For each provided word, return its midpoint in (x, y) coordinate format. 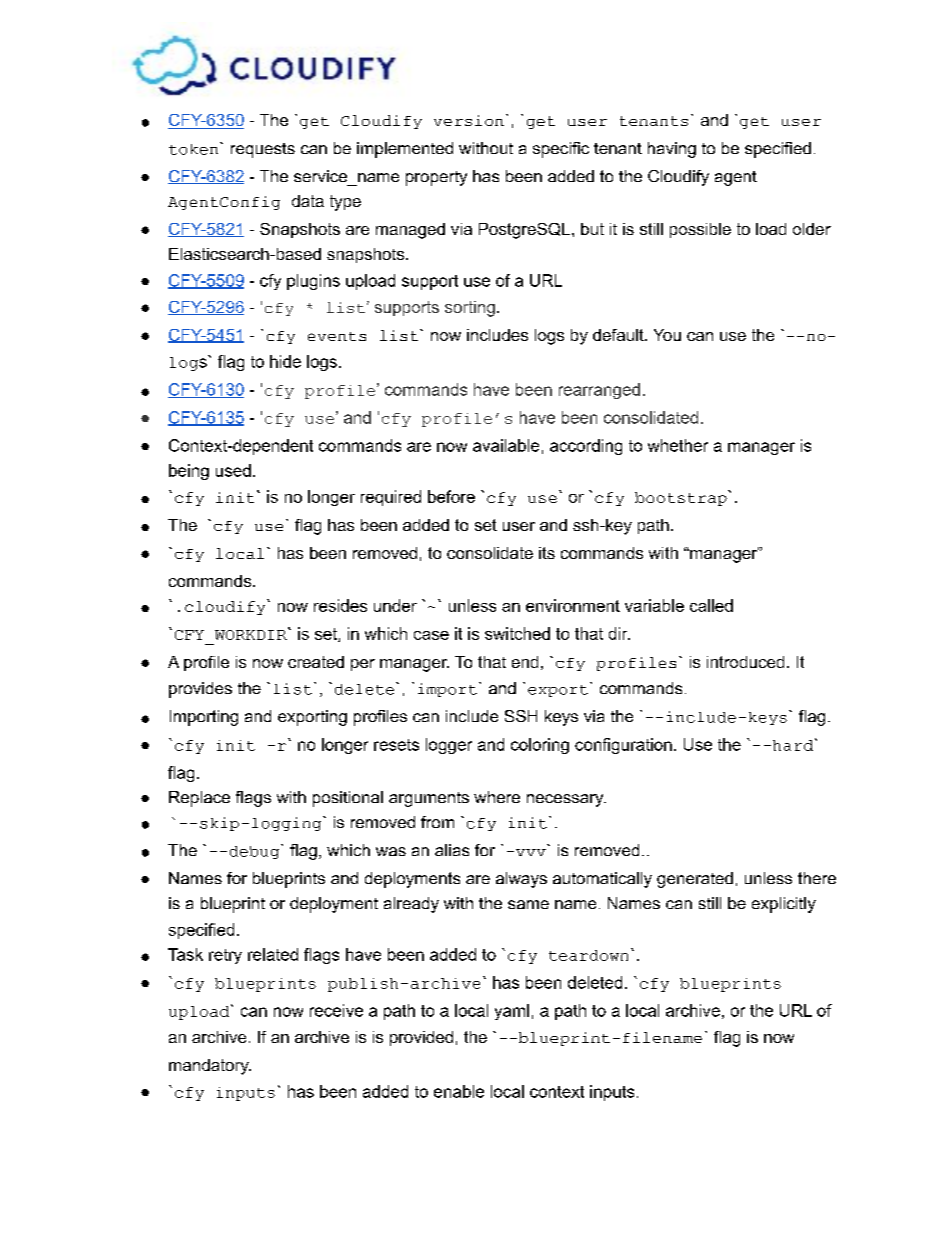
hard (794, 744)
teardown (588, 955)
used (233, 470)
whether (678, 445)
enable (459, 1091)
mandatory (210, 1067)
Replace (199, 799)
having (672, 150)
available (506, 445)
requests (263, 150)
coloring (540, 746)
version (469, 120)
